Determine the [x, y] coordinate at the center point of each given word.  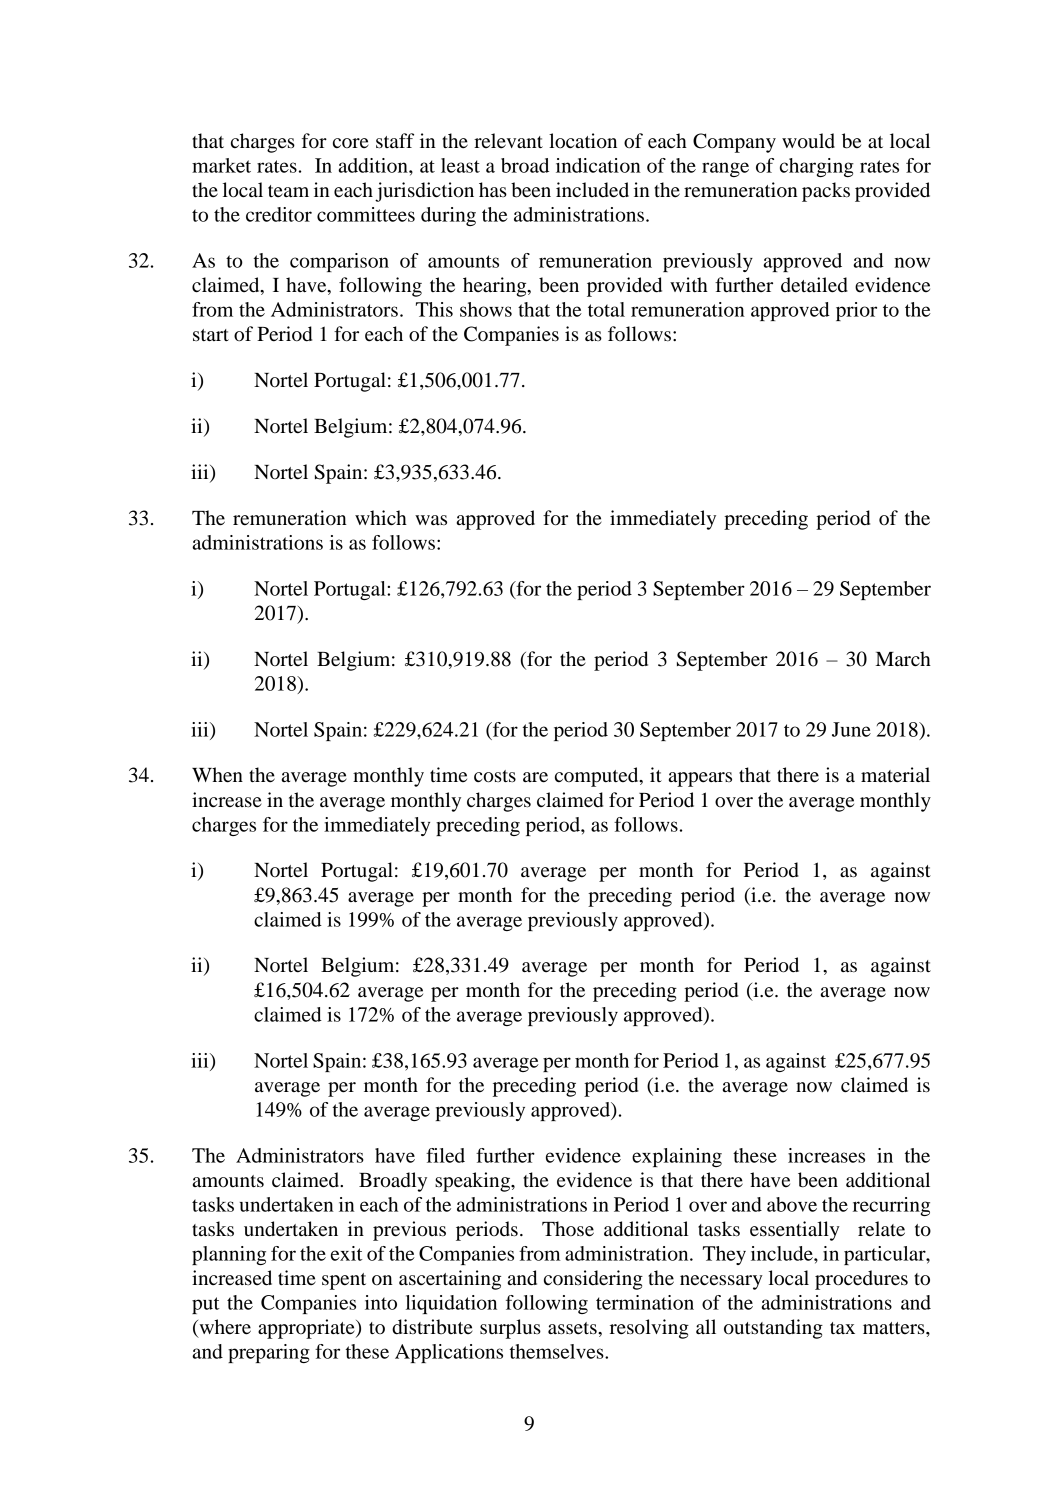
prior [856, 311]
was [431, 520]
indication [598, 165]
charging [817, 167]
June [851, 729]
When [217, 775]
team [288, 191]
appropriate [307, 1329]
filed [445, 1155]
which [381, 517]
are [535, 777]
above [792, 1204]
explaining [677, 1157]
